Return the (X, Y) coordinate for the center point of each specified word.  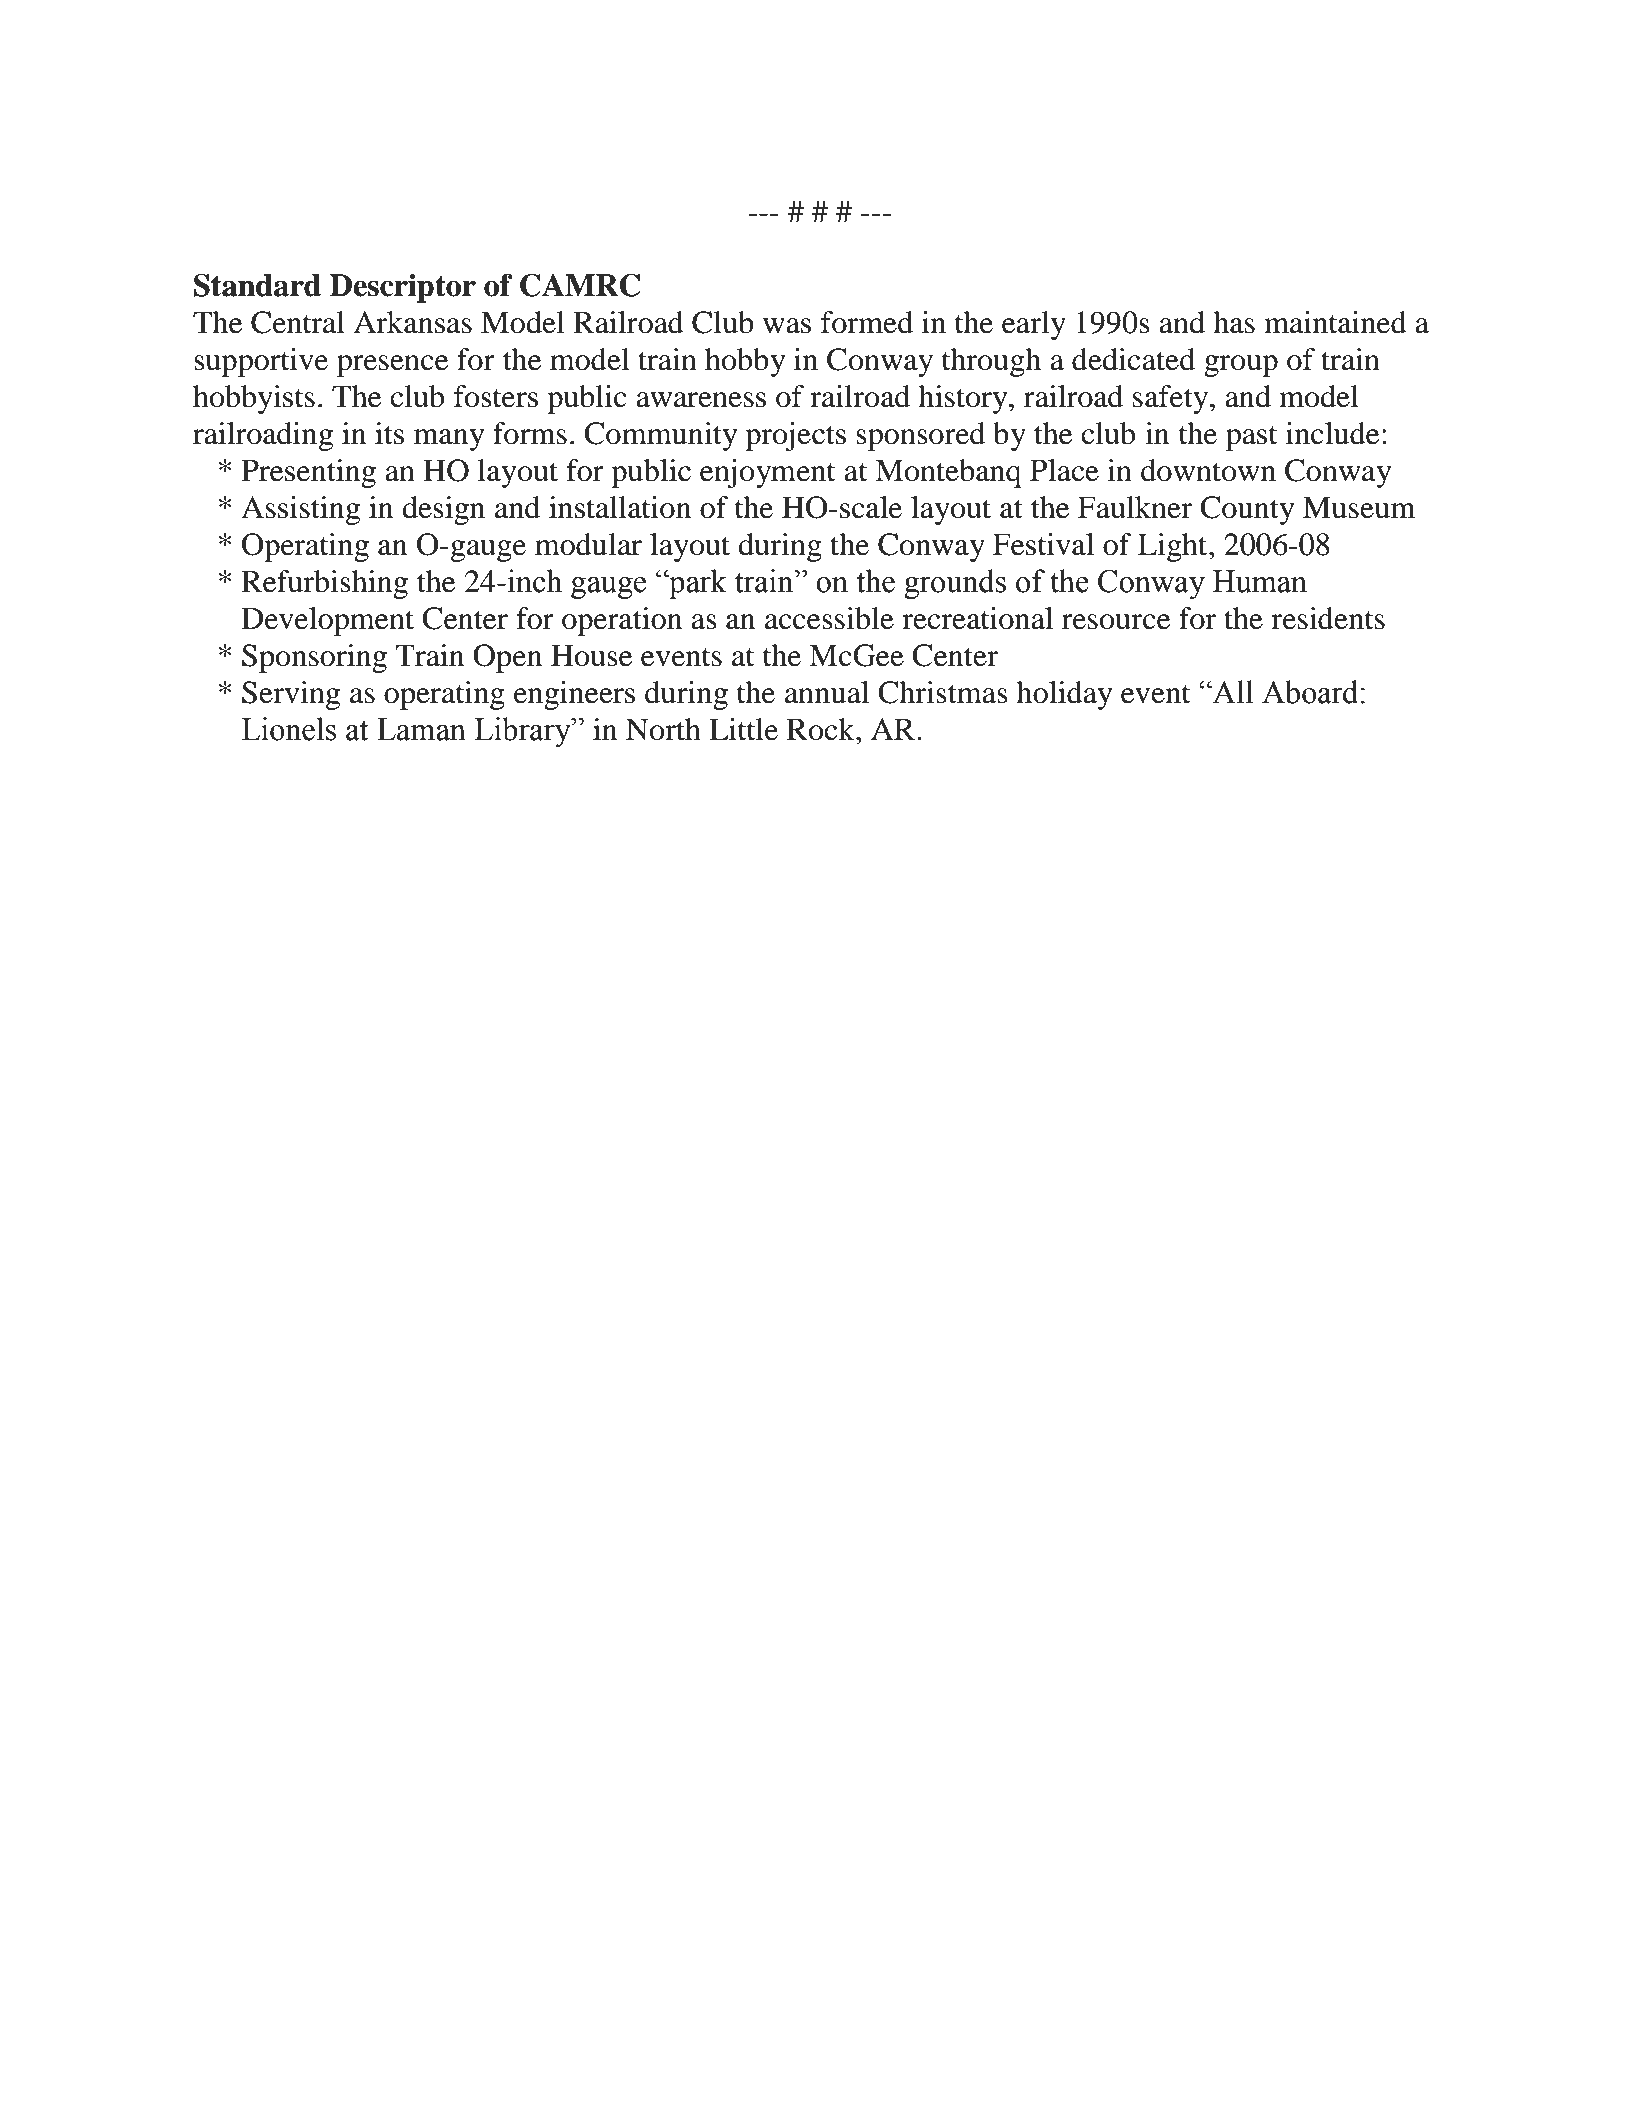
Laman (421, 729)
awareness (701, 400)
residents (1328, 618)
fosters (496, 396)
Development (327, 621)
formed (867, 322)
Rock (822, 729)
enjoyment (767, 473)
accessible (829, 618)
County (1247, 510)
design (443, 510)
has (1234, 322)
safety (1172, 399)
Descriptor (403, 288)
